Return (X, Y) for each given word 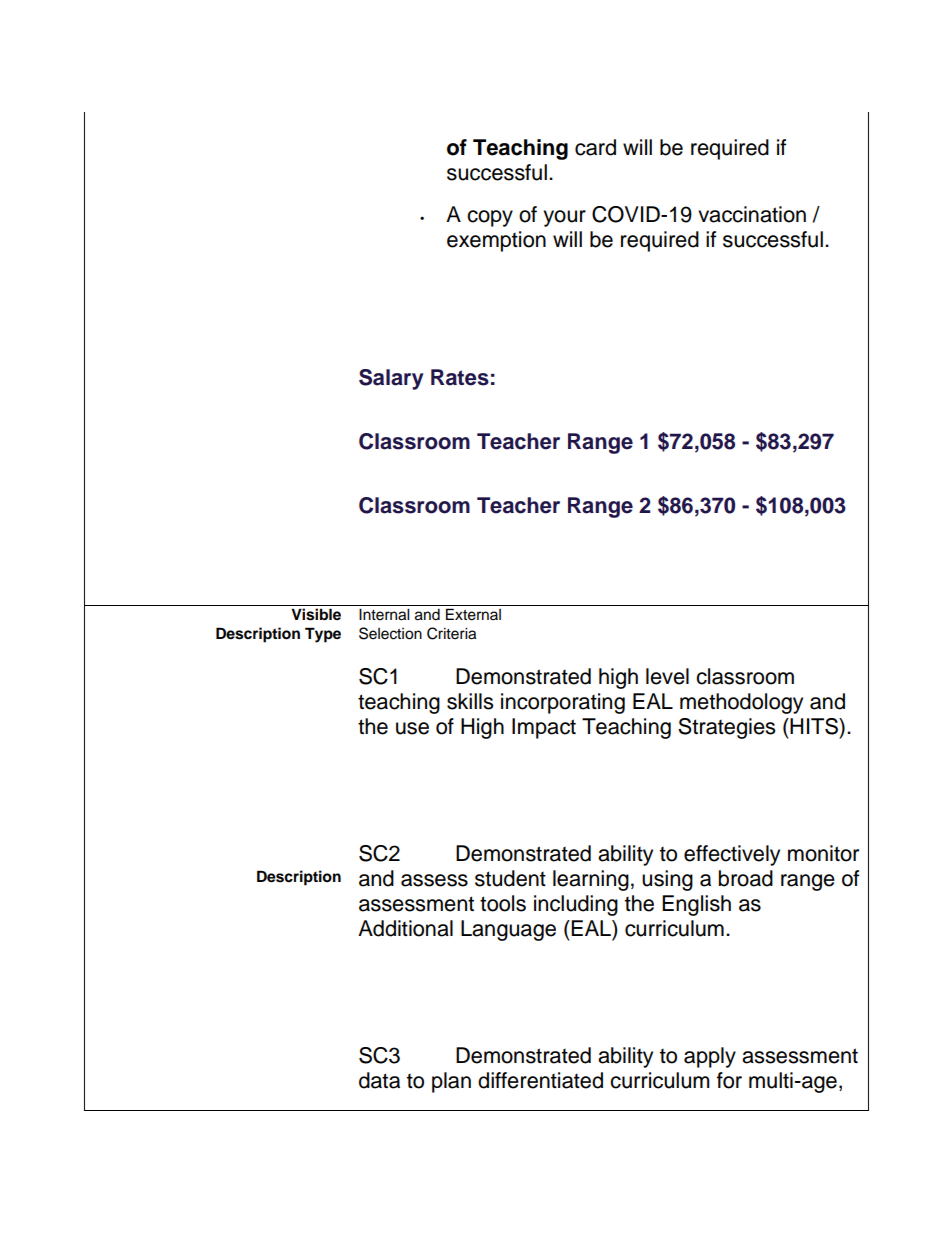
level (667, 676)
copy (490, 218)
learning (591, 880)
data (379, 1080)
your (564, 218)
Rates (460, 377)
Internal (384, 615)
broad (746, 878)
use (412, 728)
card (595, 147)
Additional (405, 928)
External (473, 614)
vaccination (752, 214)
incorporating (563, 703)
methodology (741, 703)
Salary (391, 379)
